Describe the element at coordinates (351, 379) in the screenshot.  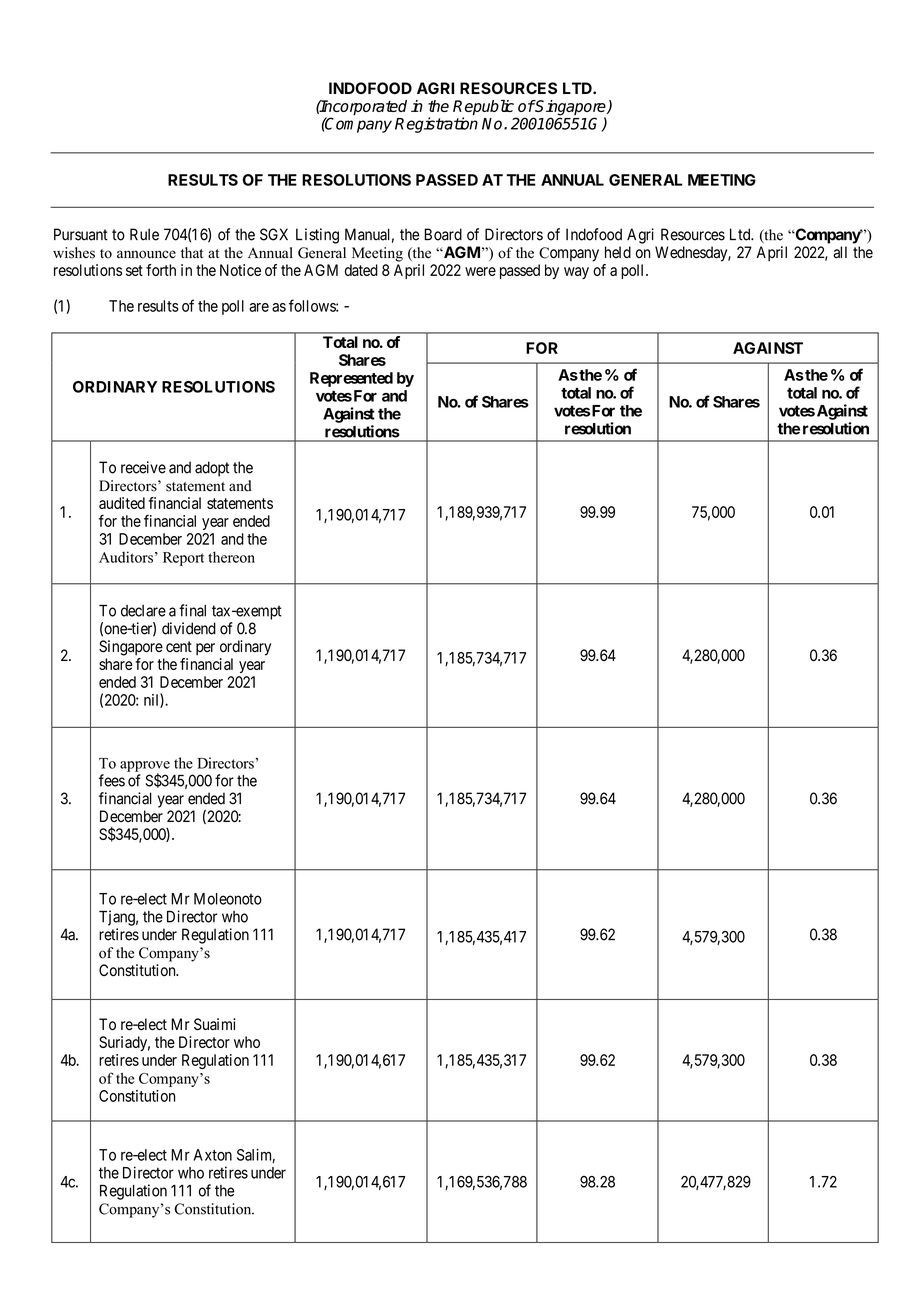
I see `Represented` at that location.
